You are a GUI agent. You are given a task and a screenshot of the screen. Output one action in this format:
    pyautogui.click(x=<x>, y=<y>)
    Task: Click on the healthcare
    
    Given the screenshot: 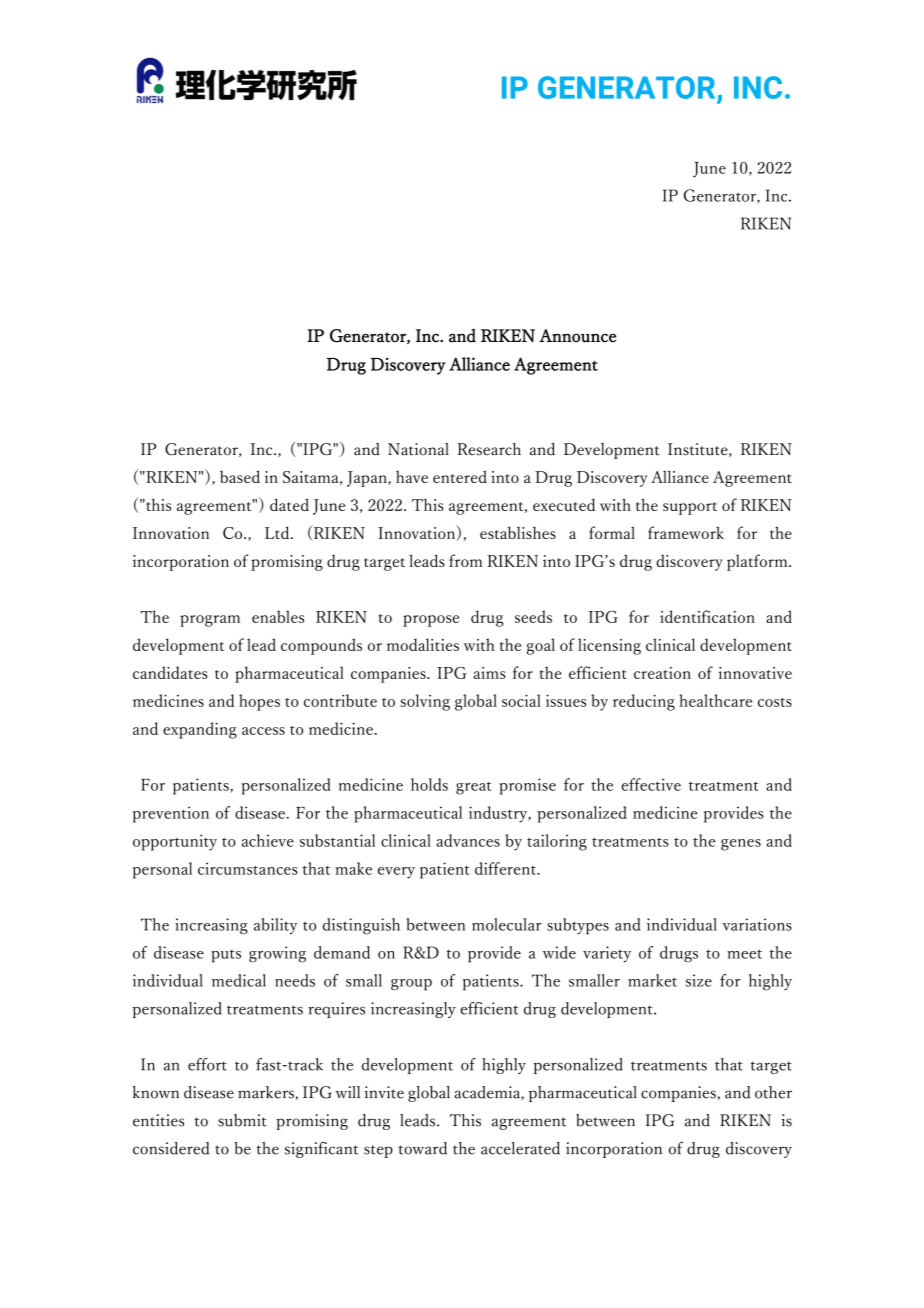 What is the action you would take?
    pyautogui.click(x=715, y=700)
